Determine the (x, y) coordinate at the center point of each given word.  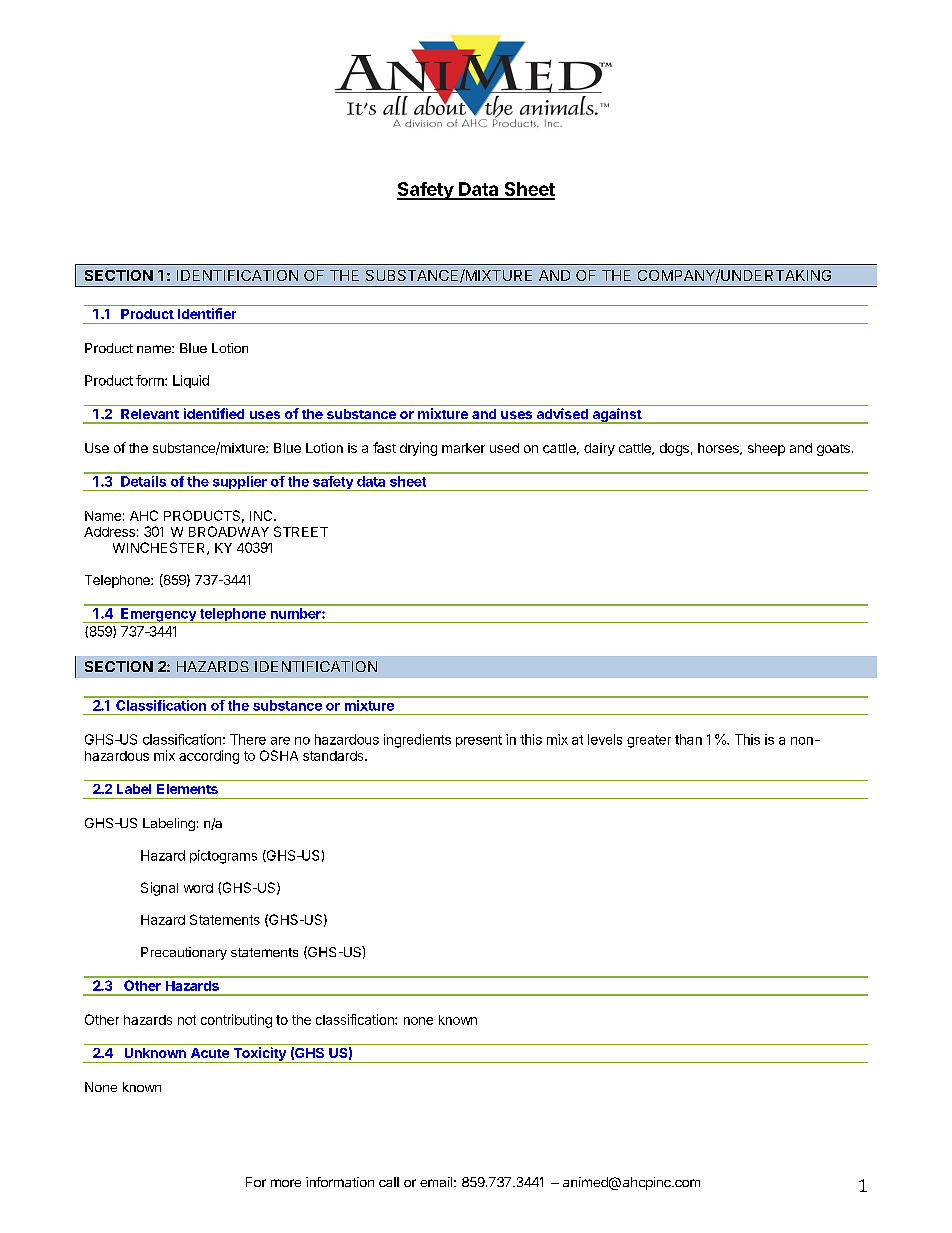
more (286, 1183)
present (479, 741)
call (389, 1182)
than (688, 739)
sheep (766, 449)
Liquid (191, 381)
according (209, 757)
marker (463, 448)
